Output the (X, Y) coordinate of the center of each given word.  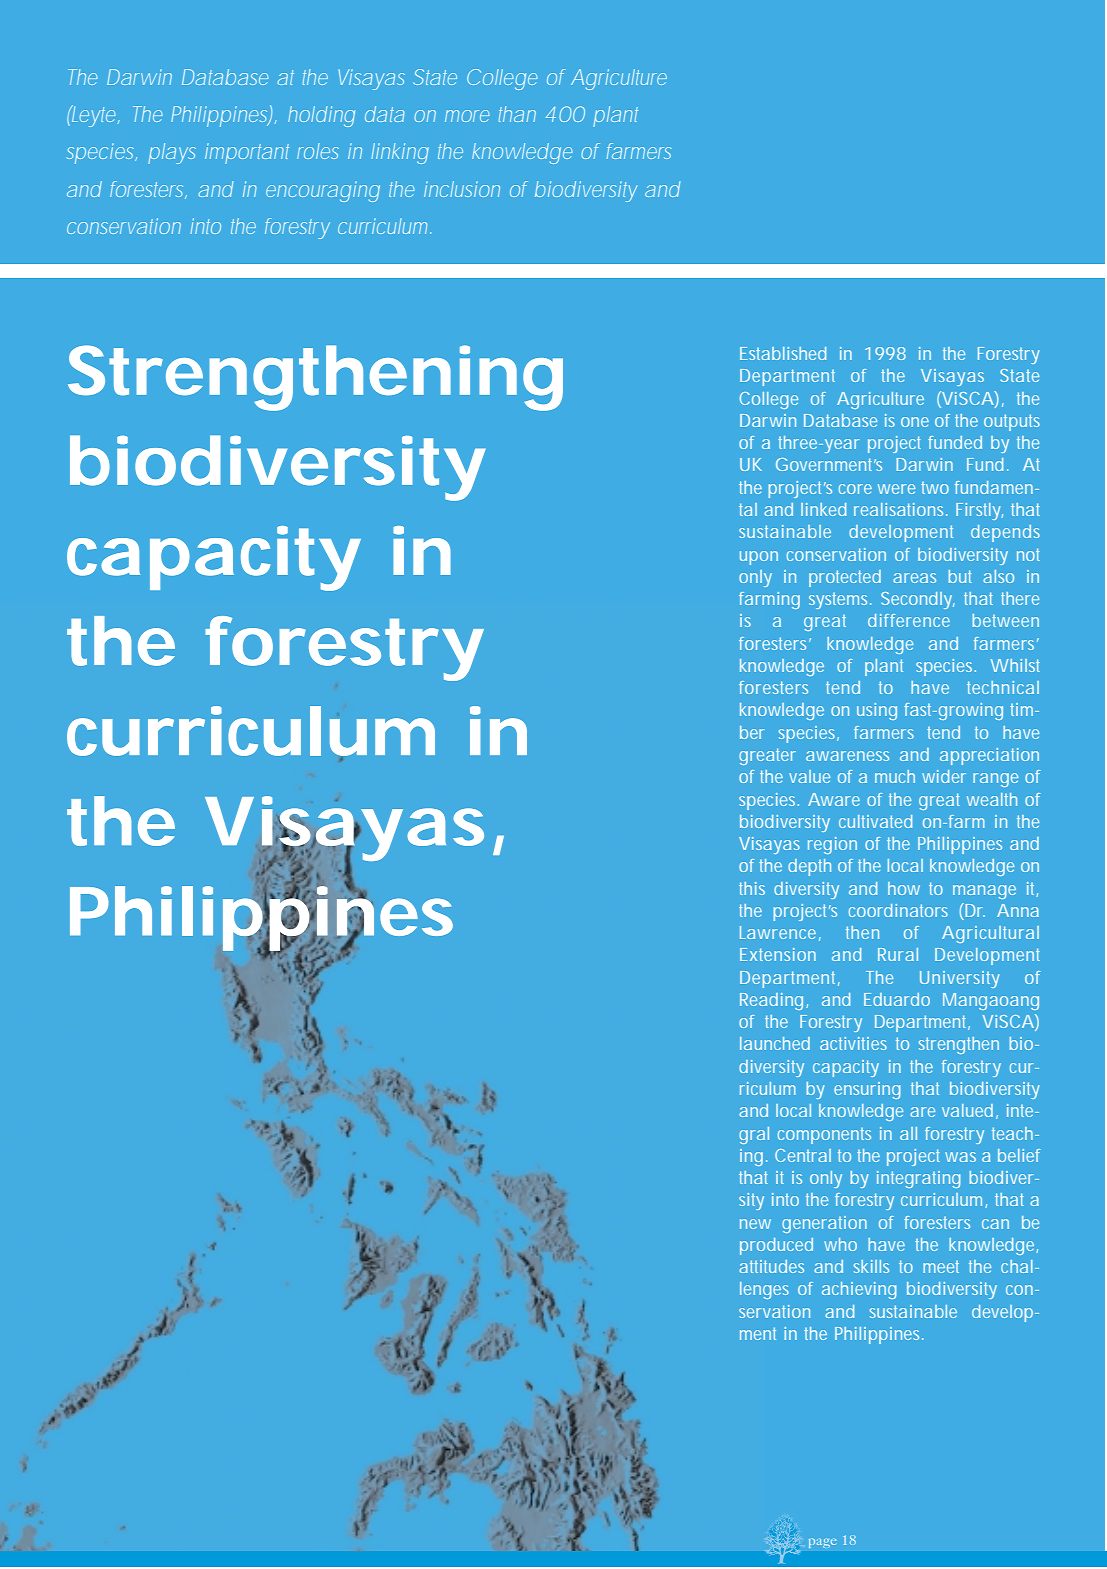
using (877, 711)
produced (776, 1246)
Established (783, 353)
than (517, 114)
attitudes (771, 1266)
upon (759, 558)
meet (941, 1267)
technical (1003, 687)
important (247, 153)
